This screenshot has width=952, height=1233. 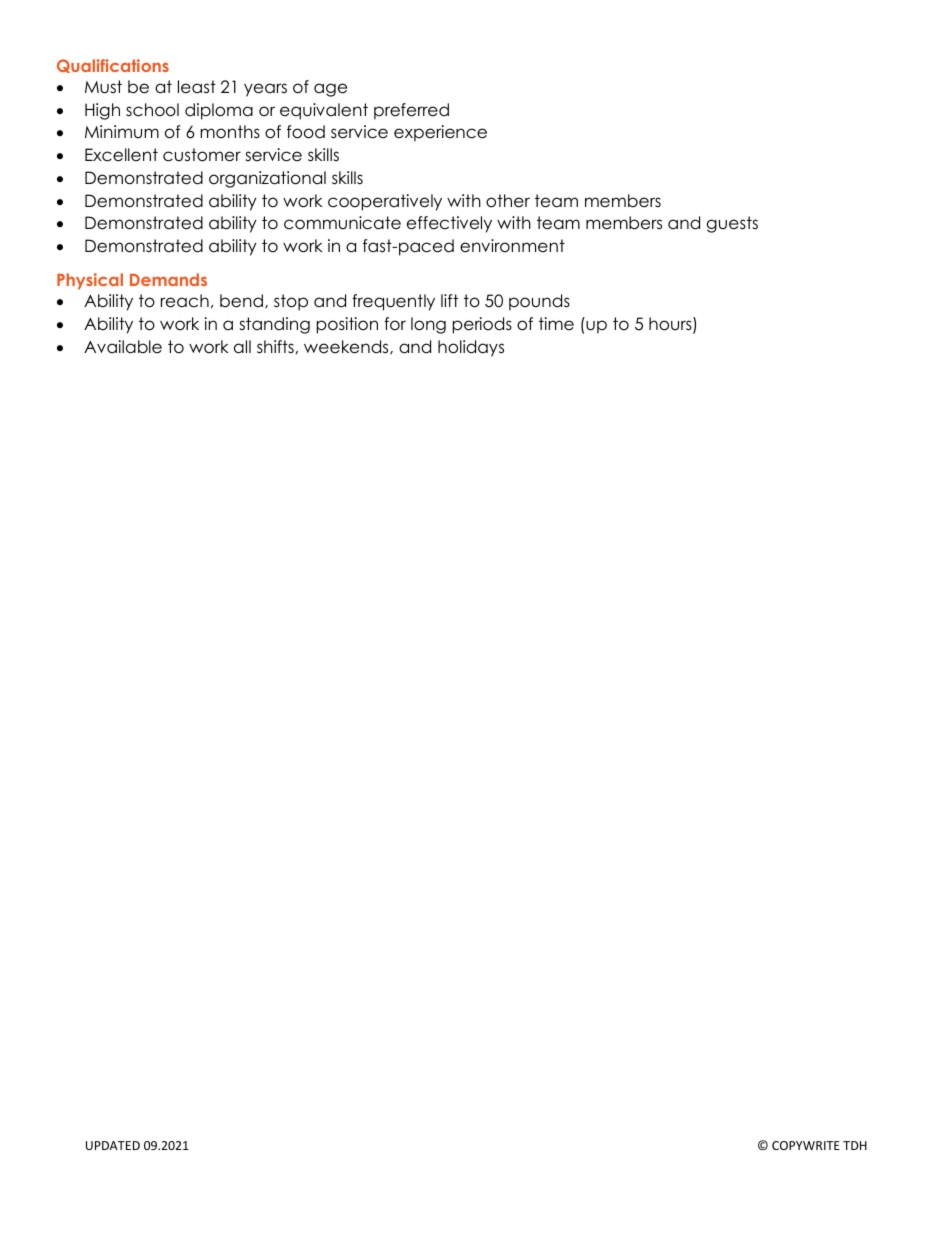 What do you see at coordinates (123, 347) in the screenshot?
I see `Available` at bounding box center [123, 347].
